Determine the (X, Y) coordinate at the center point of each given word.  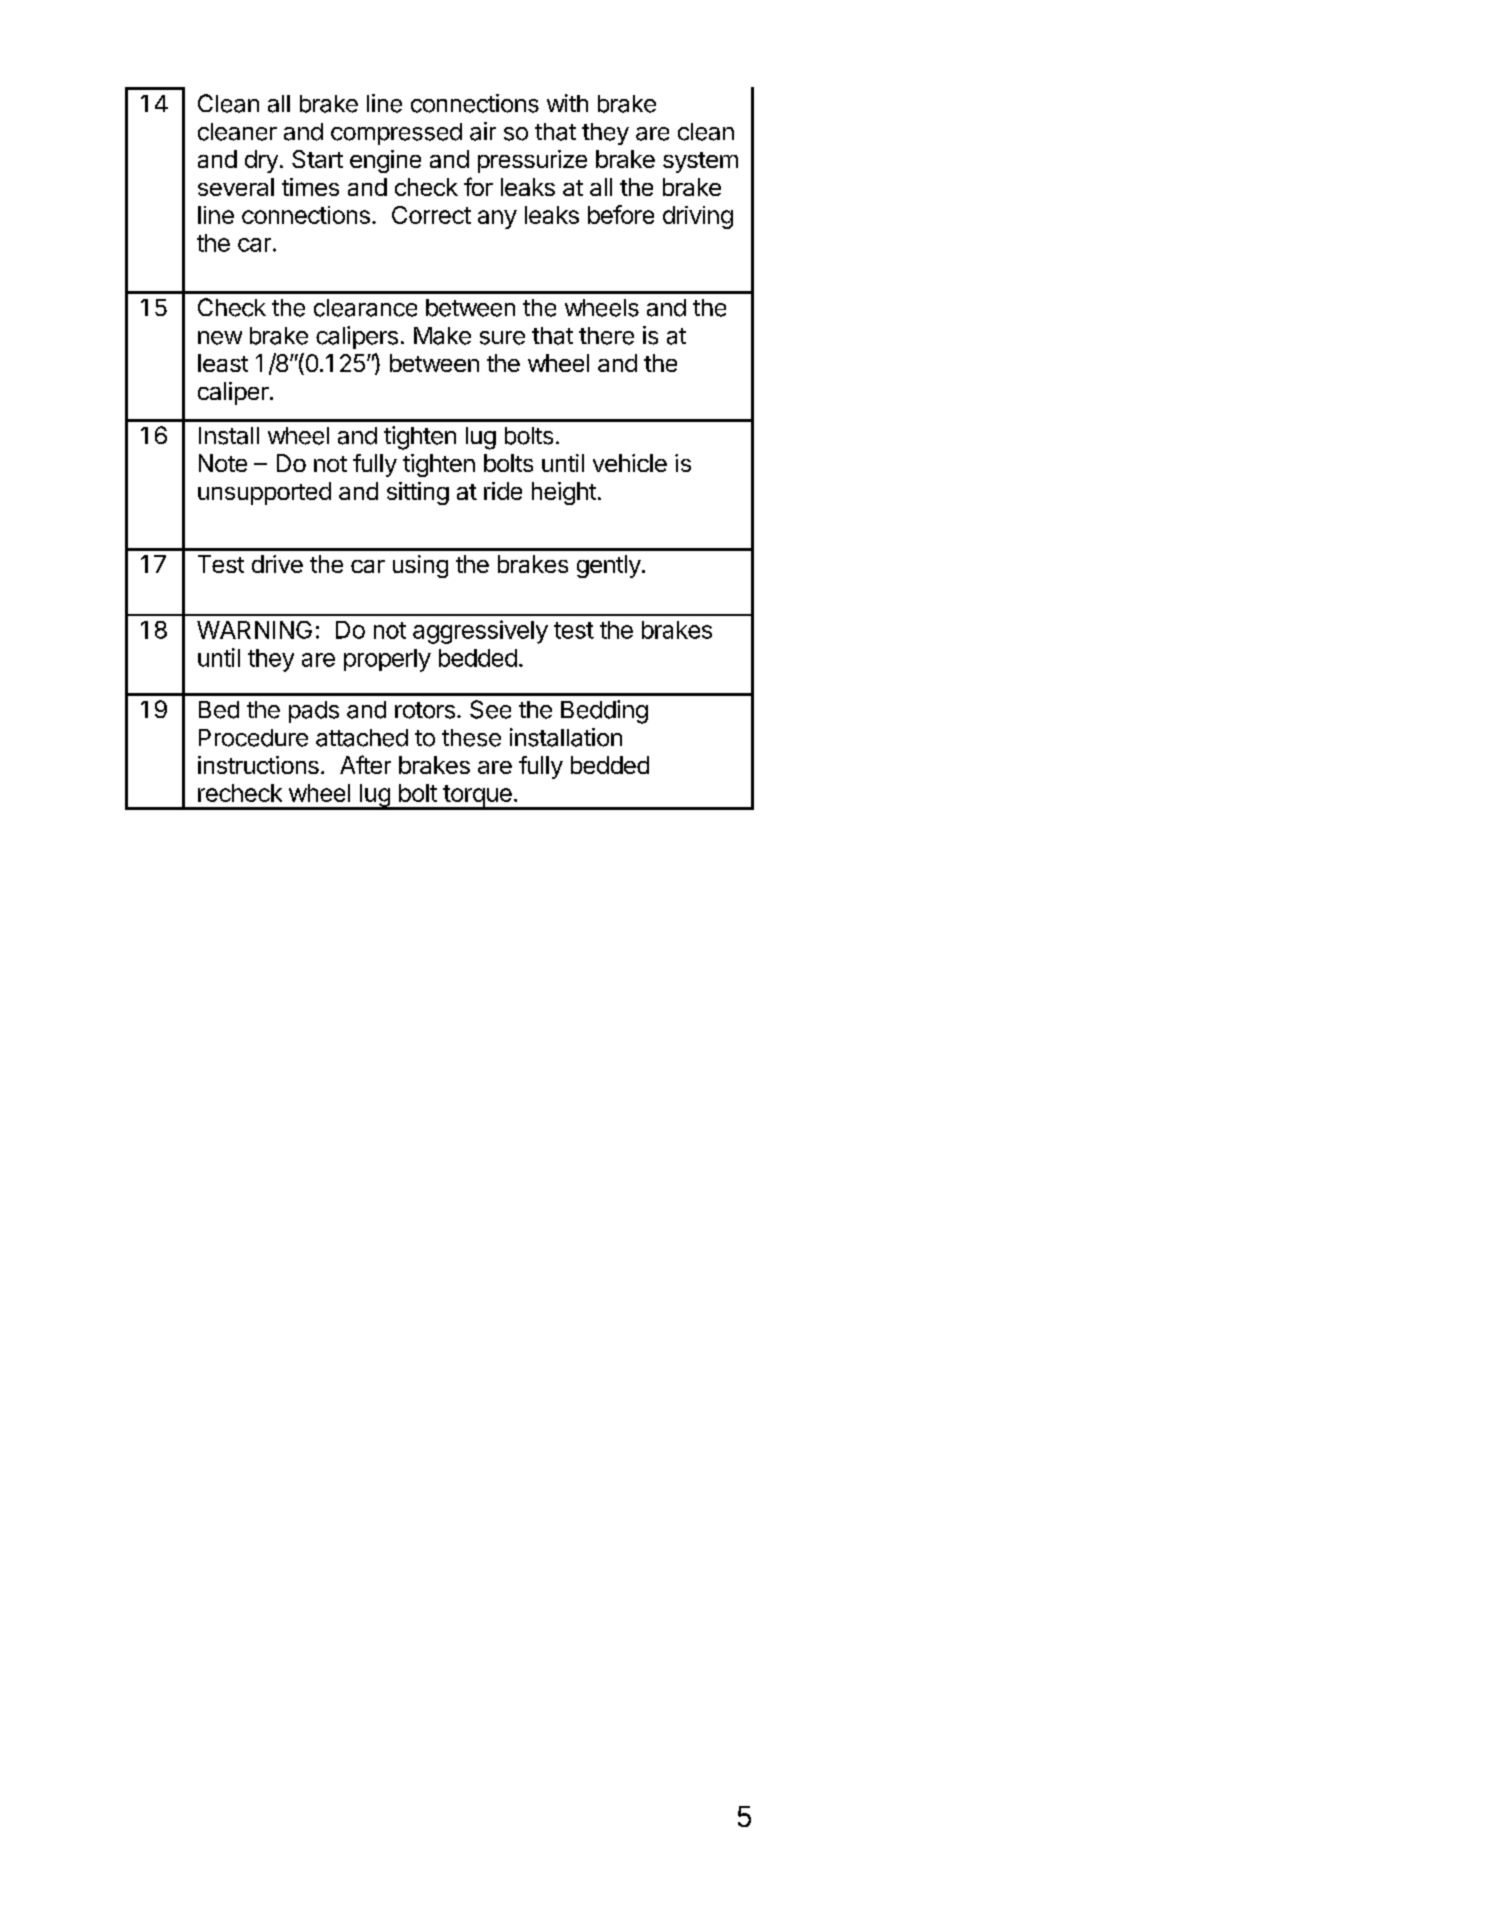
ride (503, 491)
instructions (258, 765)
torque (477, 797)
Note (223, 463)
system (700, 162)
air (483, 131)
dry (261, 161)
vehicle (630, 463)
